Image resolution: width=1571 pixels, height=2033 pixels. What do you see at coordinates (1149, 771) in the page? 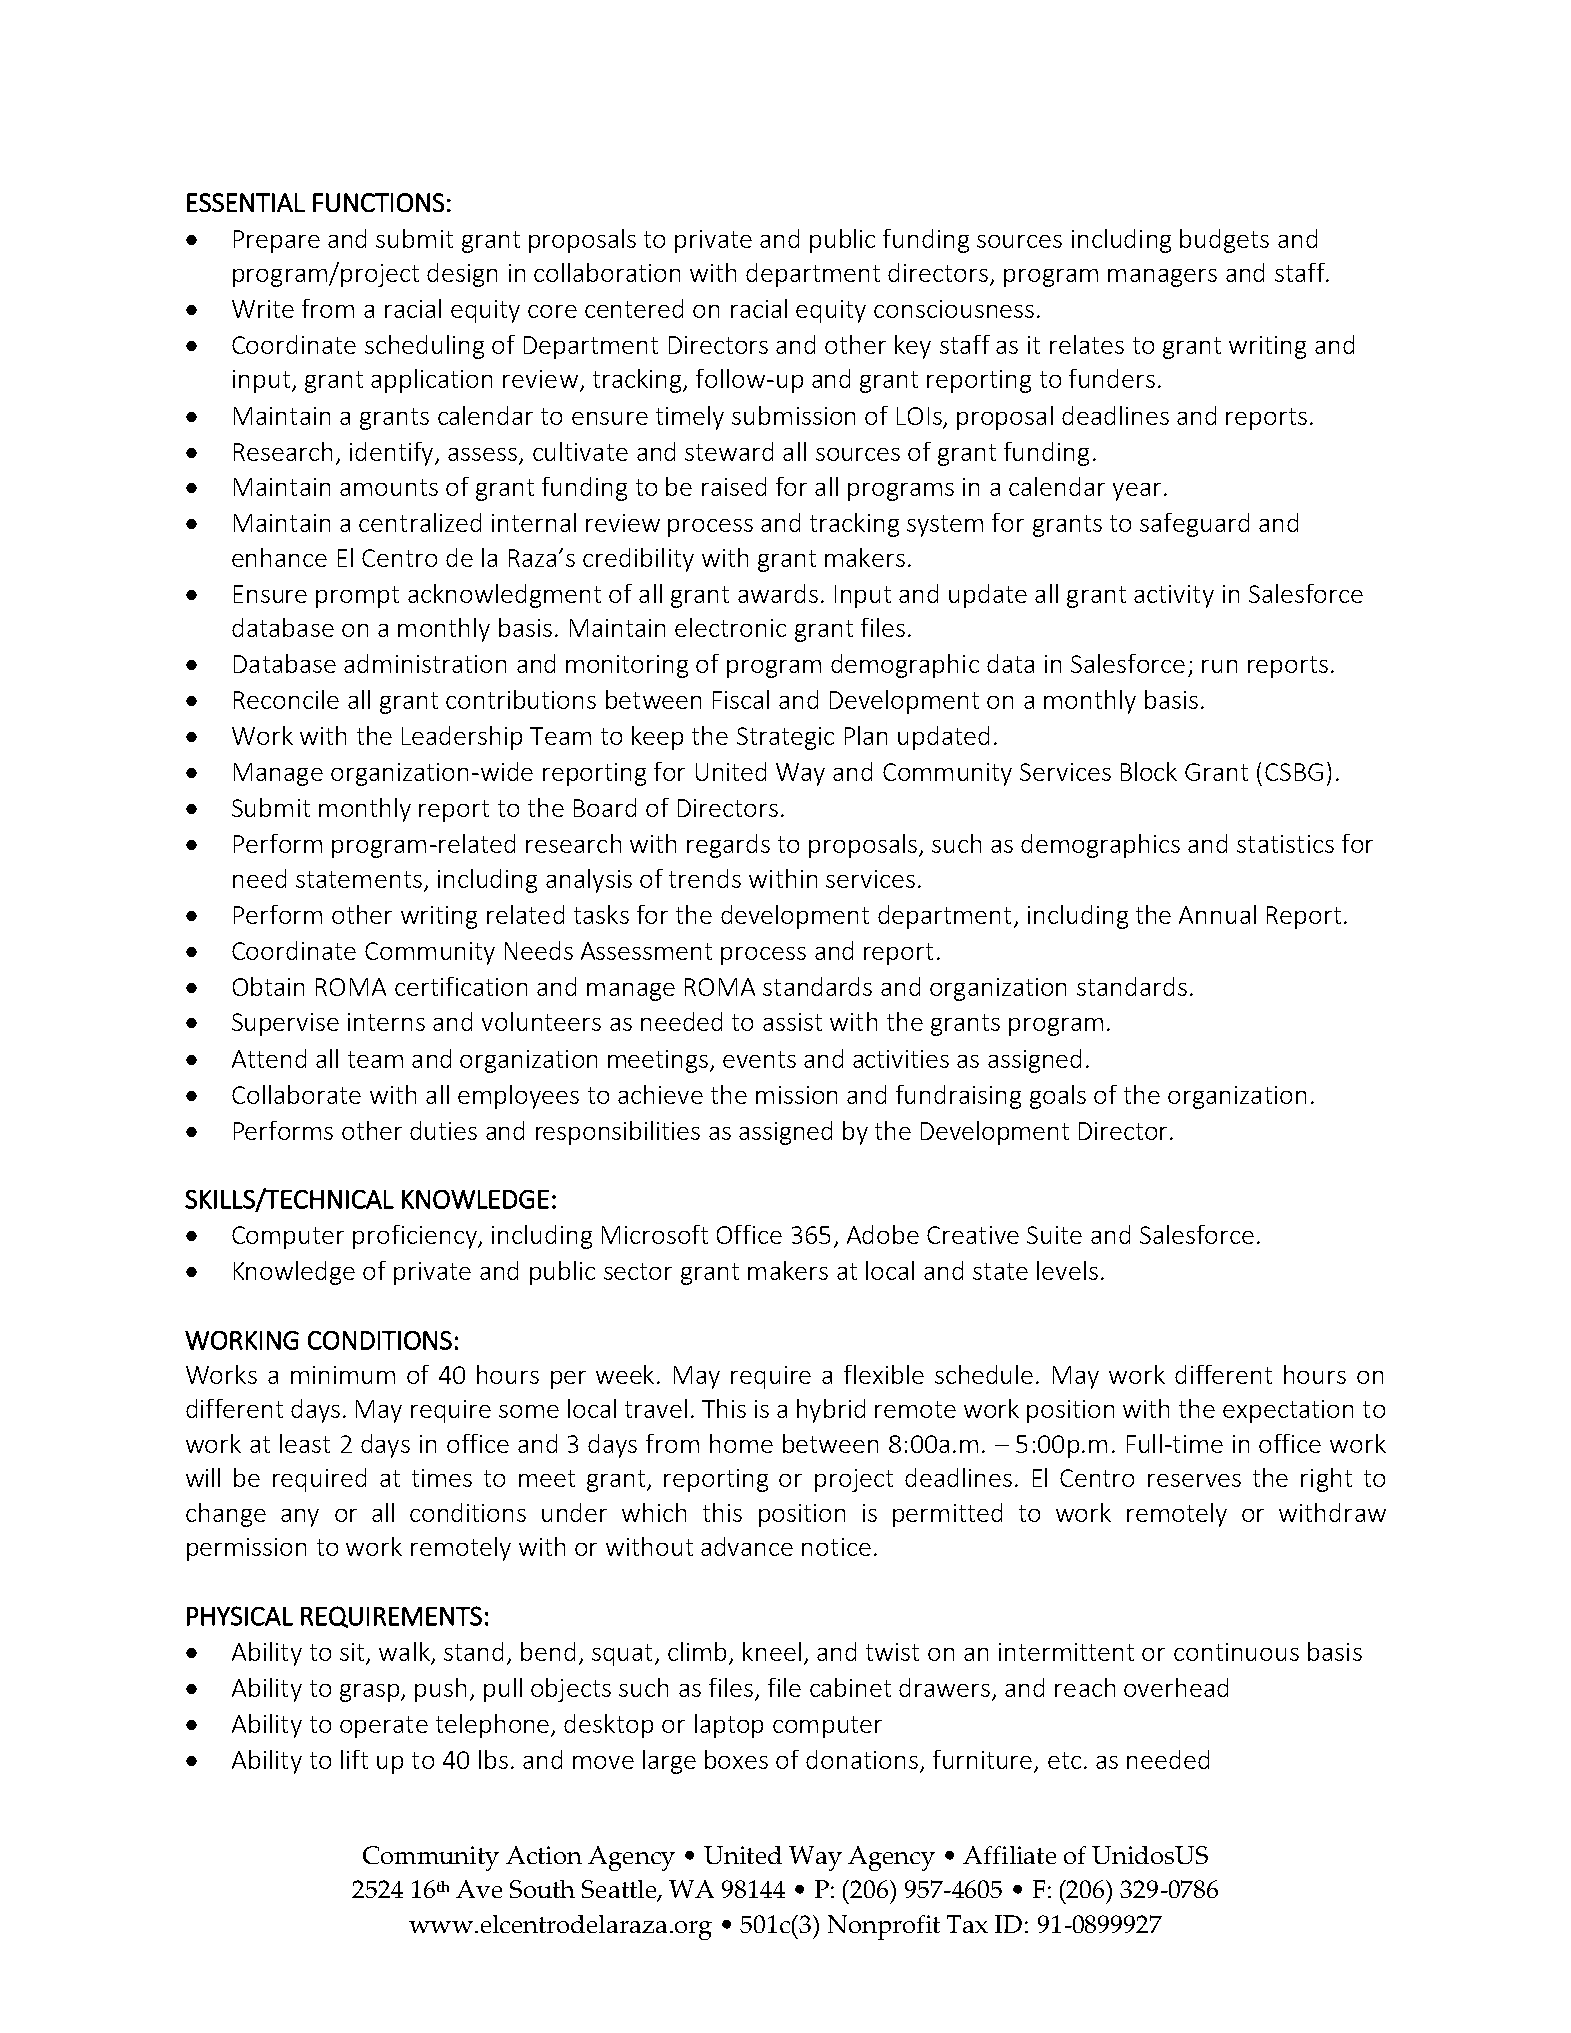
I see `Block` at bounding box center [1149, 771].
